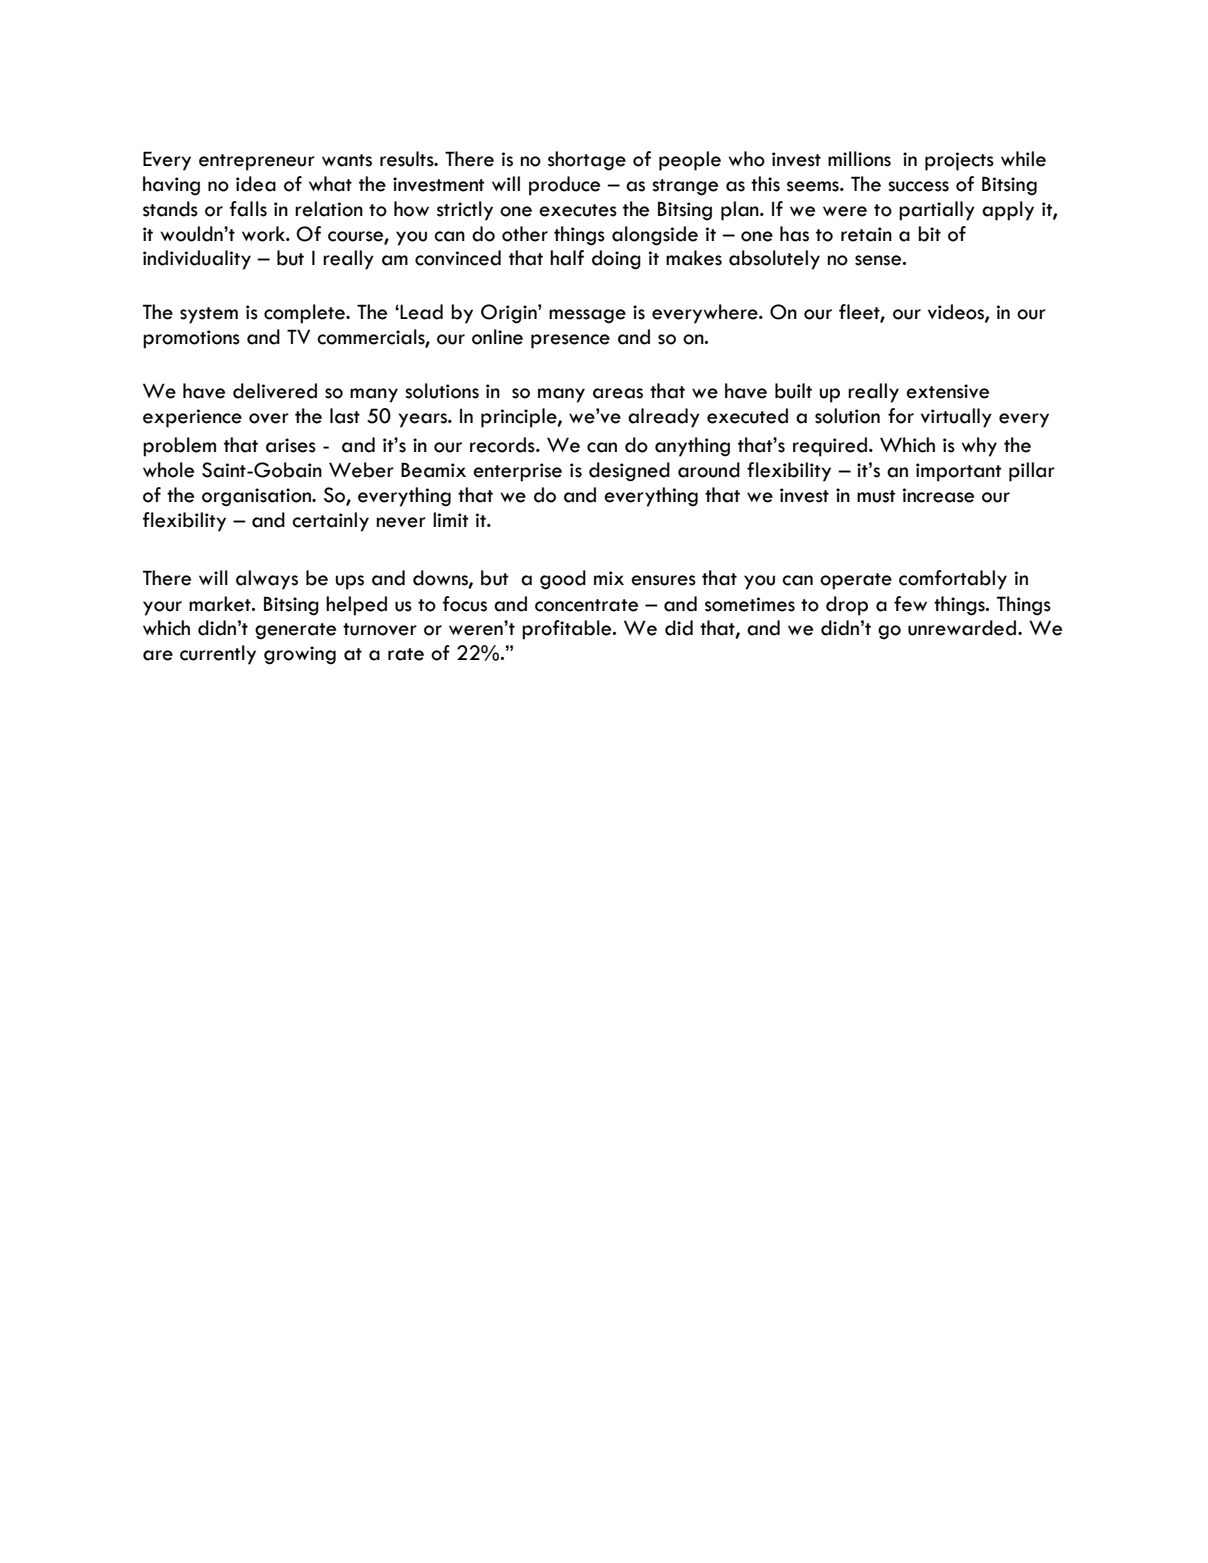 Image resolution: width=1208 pixels, height=1563 pixels. I want to click on idea, so click(256, 184).
